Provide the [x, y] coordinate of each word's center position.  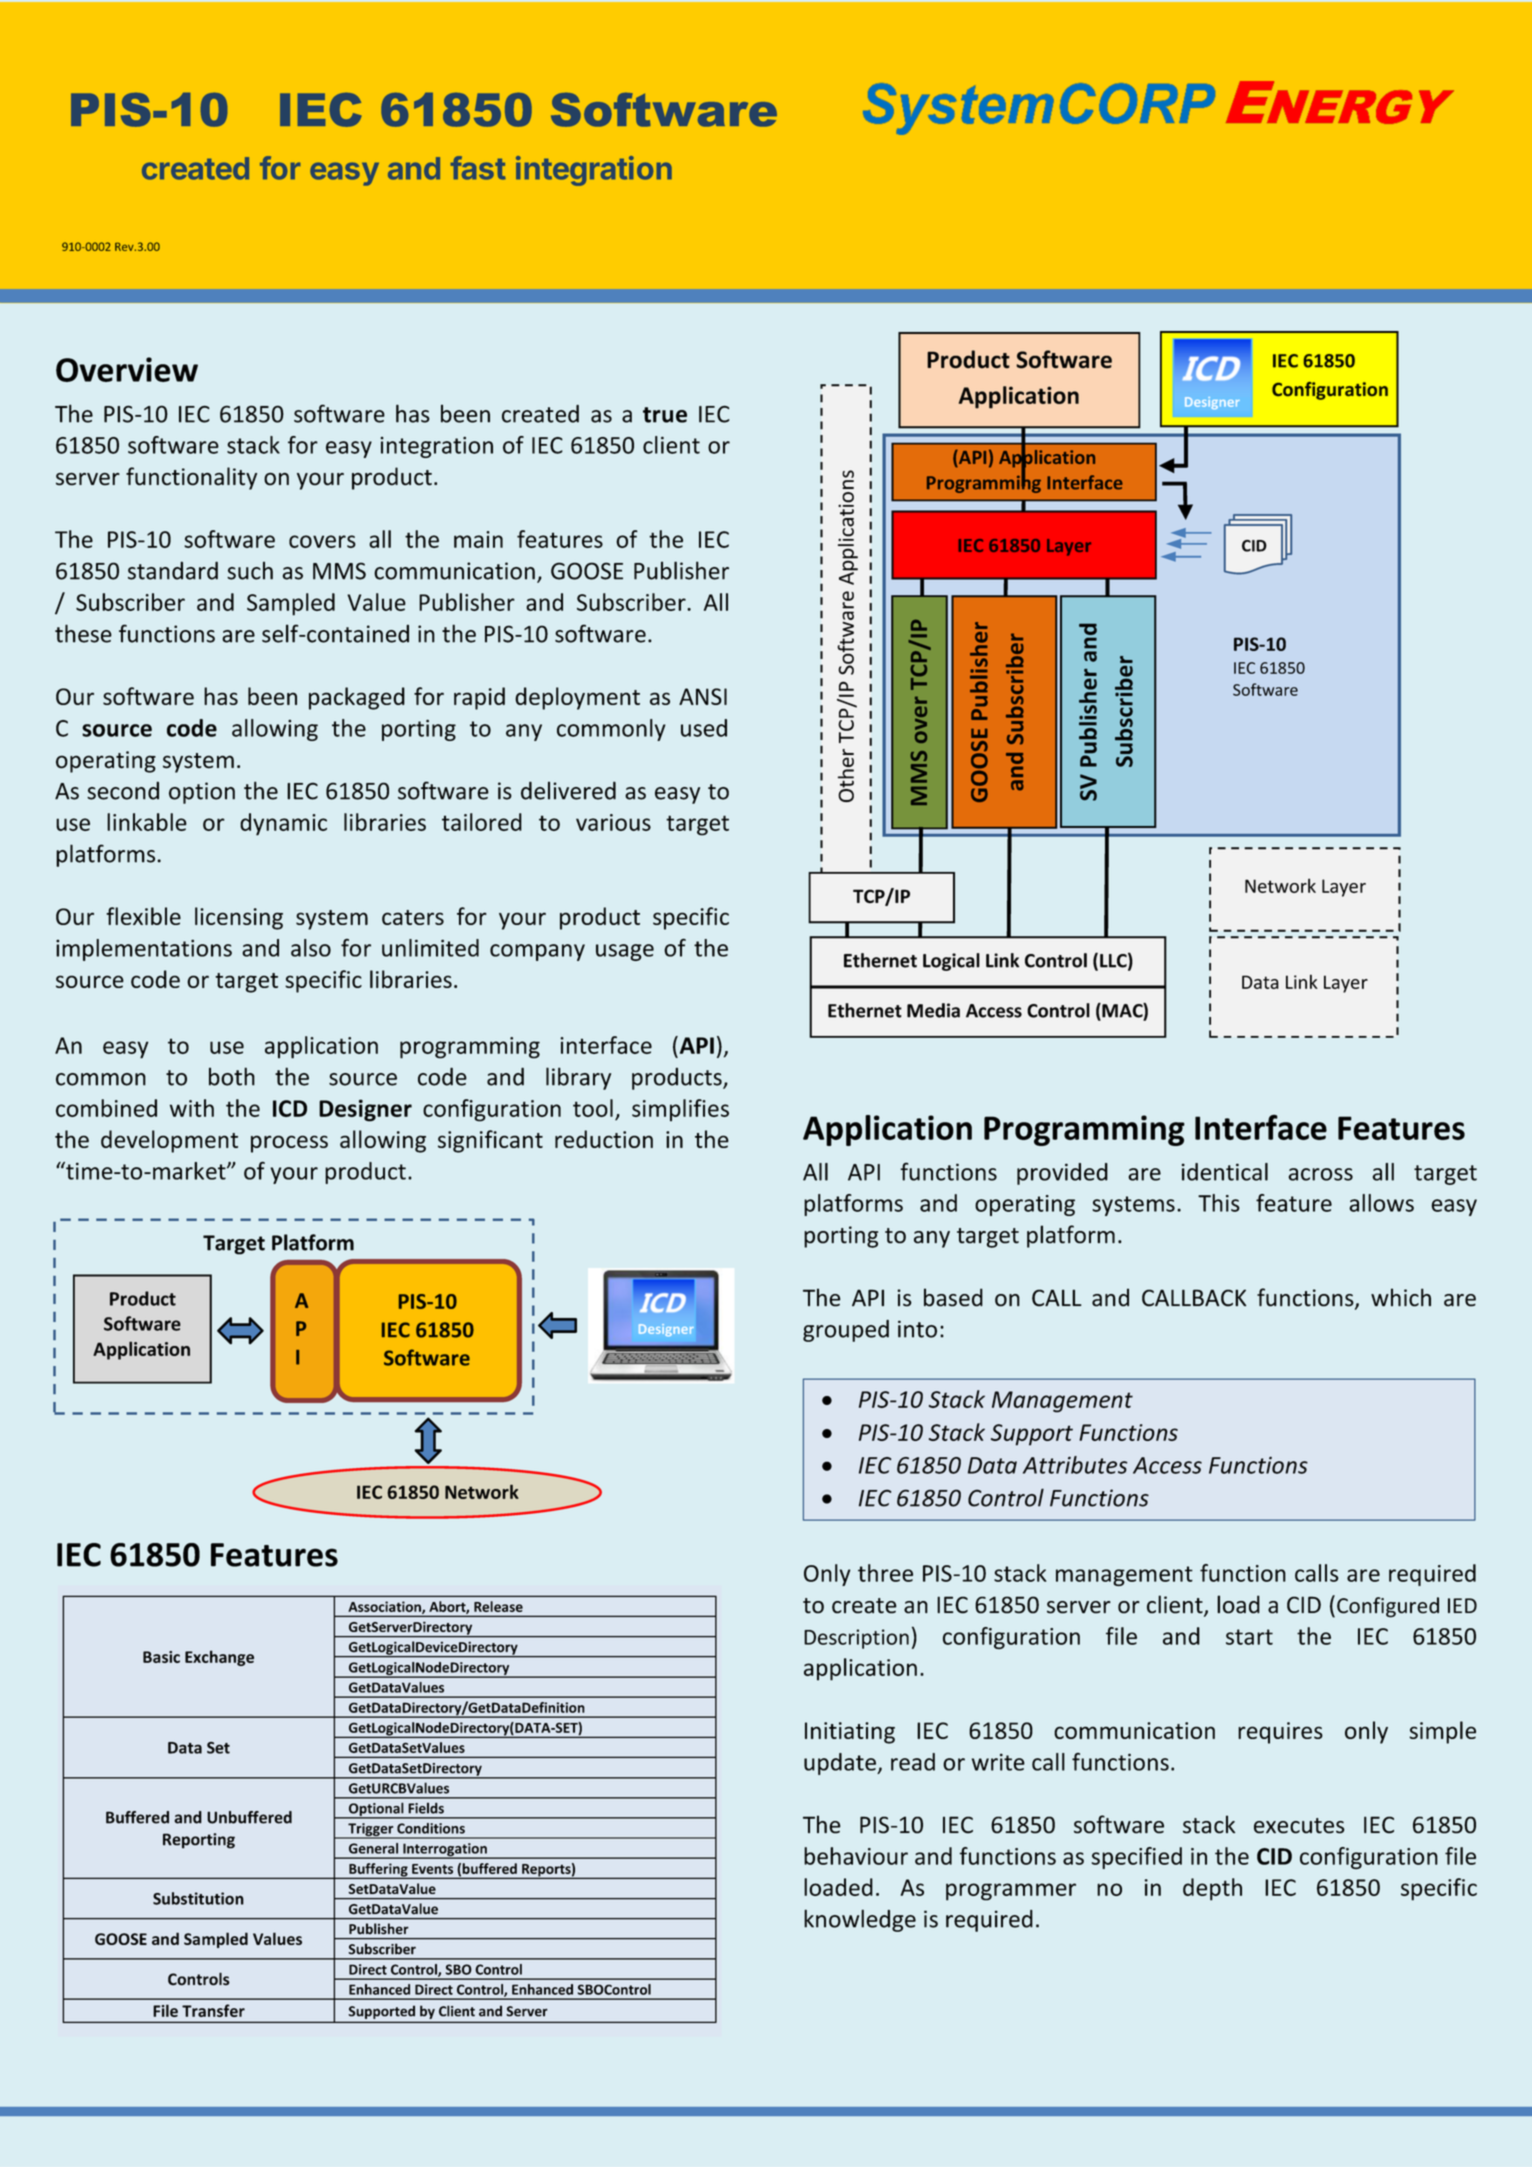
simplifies [680, 1110]
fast [478, 168]
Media [933, 1010]
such [250, 570]
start [1249, 1637]
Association [385, 1607]
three [885, 1573]
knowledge [860, 1920]
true [665, 415]
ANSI [703, 696]
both [232, 1076]
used [704, 728]
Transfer [213, 2010]
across [1320, 1174]
